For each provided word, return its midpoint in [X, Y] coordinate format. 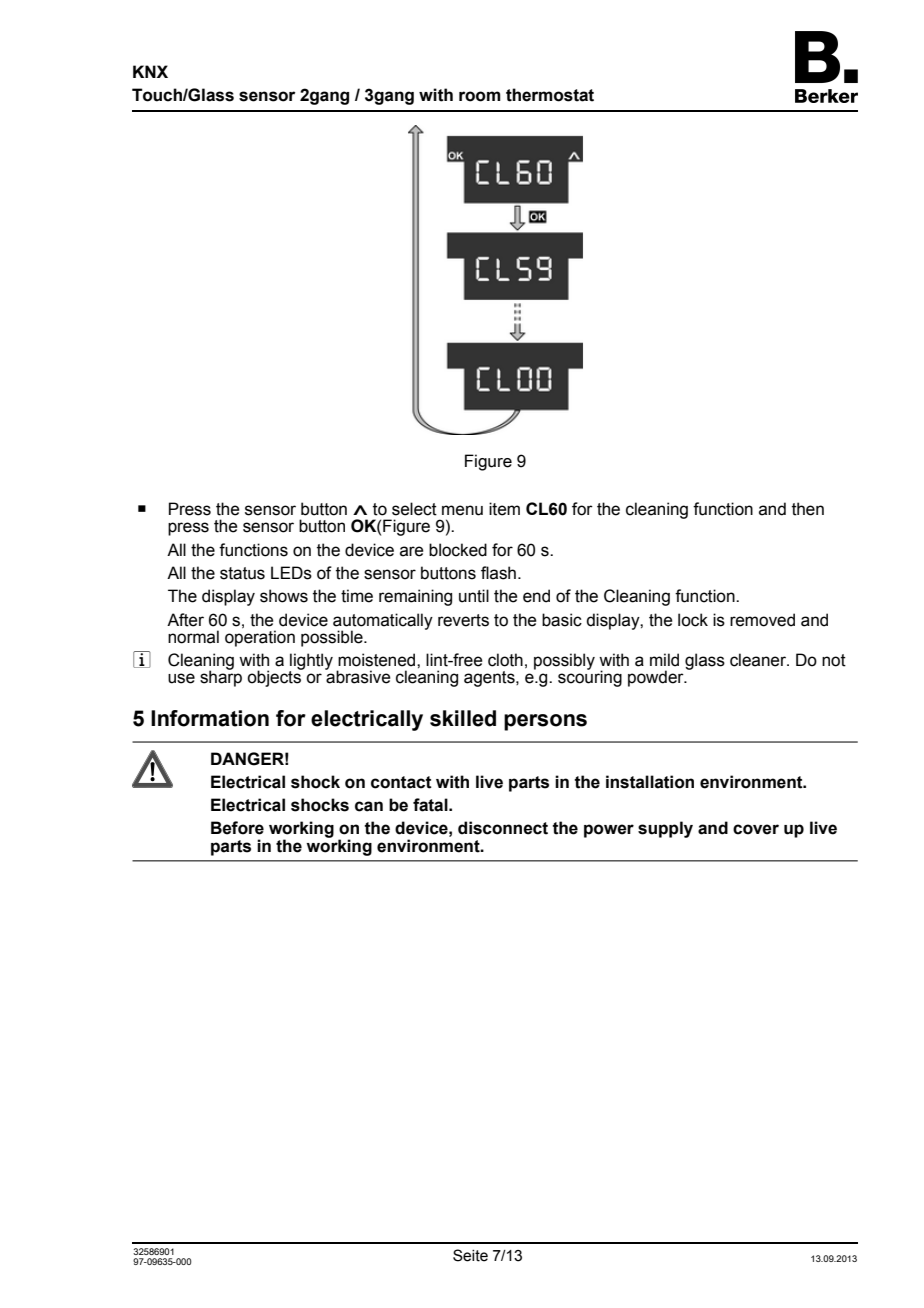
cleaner [759, 660]
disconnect [503, 828]
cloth [505, 660]
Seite [470, 1255]
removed [762, 620]
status [242, 573]
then [808, 509]
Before [237, 828]
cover [756, 829]
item [504, 509]
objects [275, 677]
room [480, 96]
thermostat [550, 95]
